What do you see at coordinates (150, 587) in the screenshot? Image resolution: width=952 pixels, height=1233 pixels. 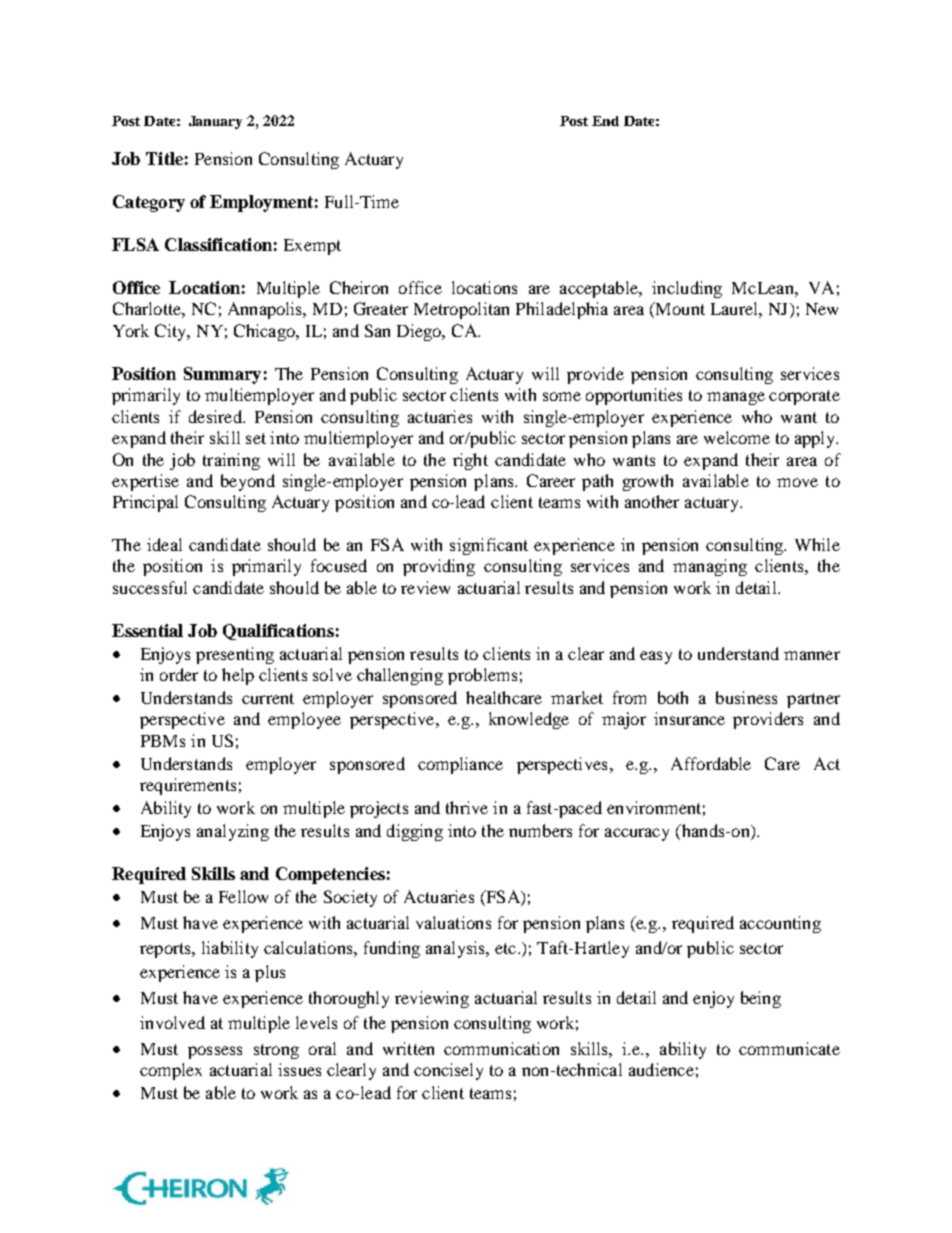 I see `successful` at bounding box center [150, 587].
